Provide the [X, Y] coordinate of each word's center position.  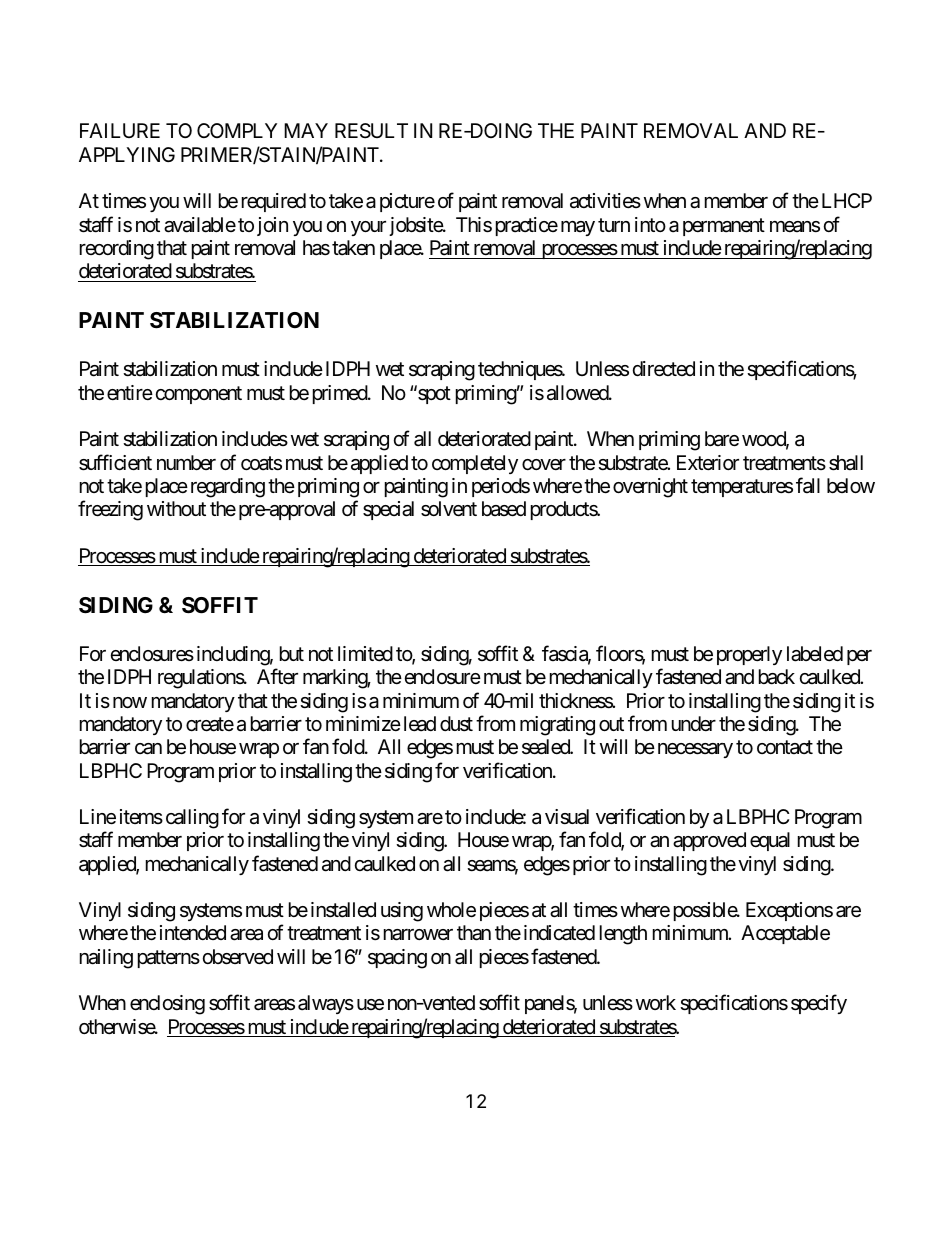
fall [808, 485]
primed [341, 394]
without [176, 508]
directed [664, 369]
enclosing [167, 1005]
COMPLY [237, 130]
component [199, 395]
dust [456, 724]
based [504, 509]
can [148, 749]
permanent [724, 227]
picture [407, 202]
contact [785, 747]
